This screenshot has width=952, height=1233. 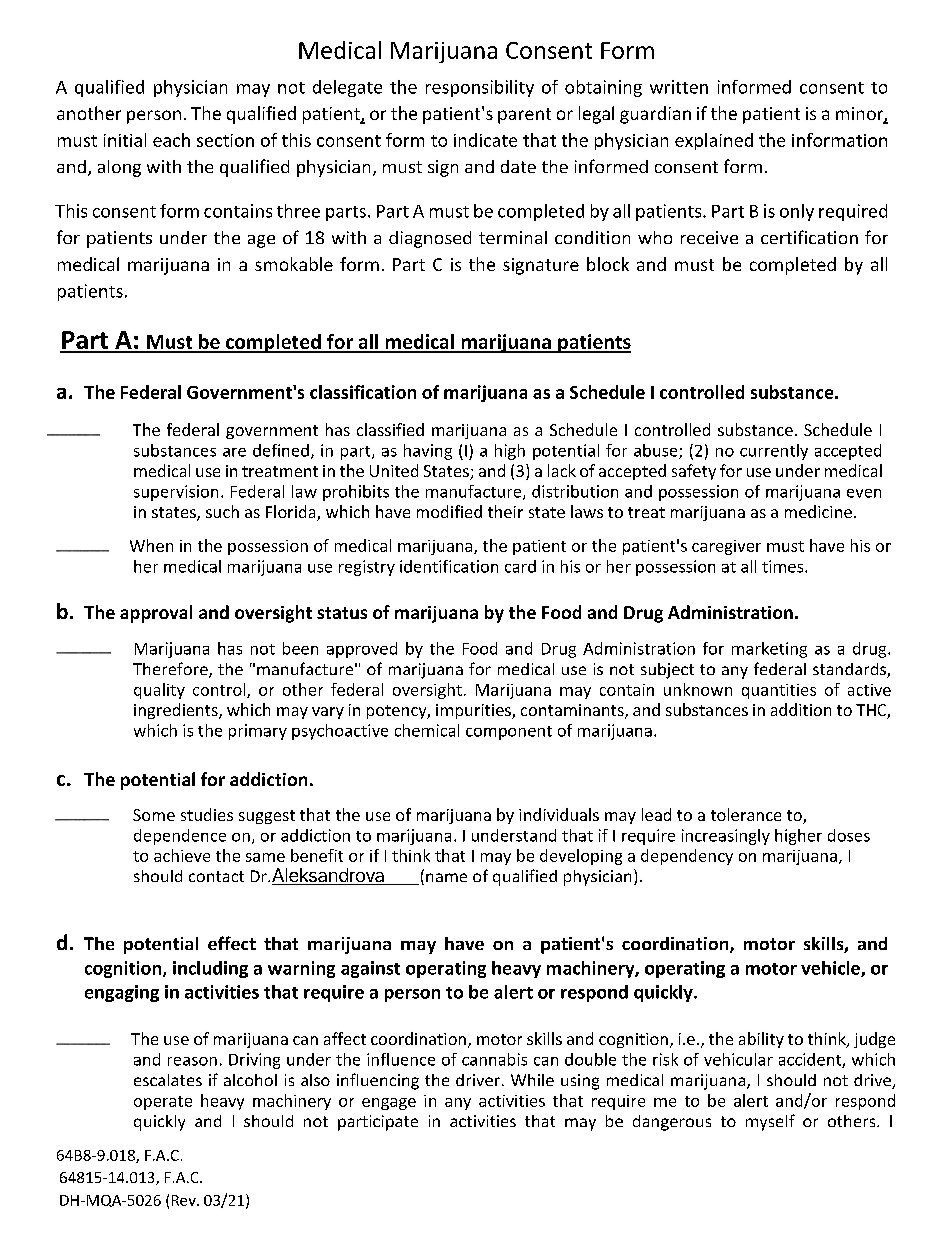 What do you see at coordinates (185, 1200) in the screenshot?
I see `Rev` at bounding box center [185, 1200].
